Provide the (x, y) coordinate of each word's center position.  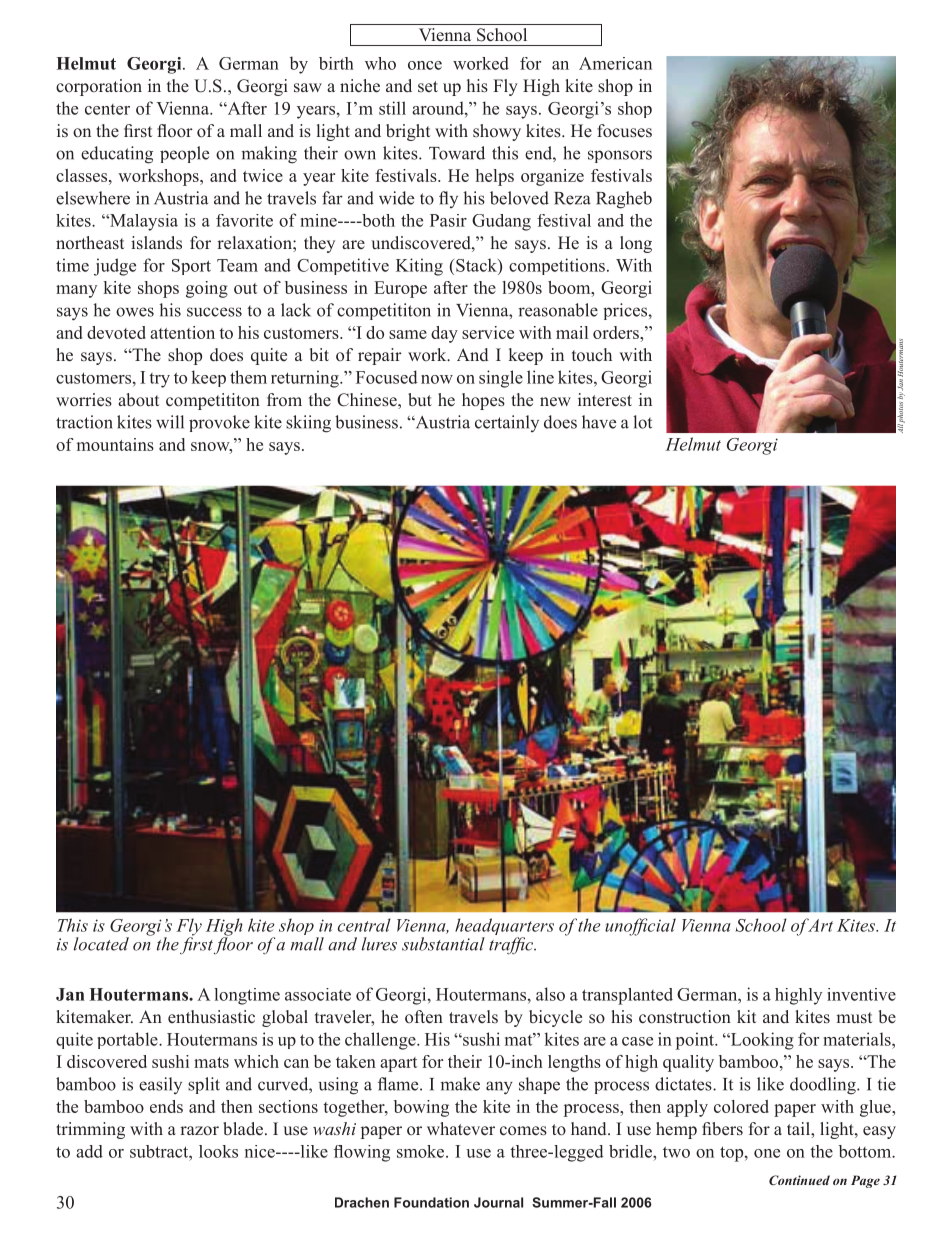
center (107, 109)
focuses (624, 131)
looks (218, 1151)
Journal (498, 1202)
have (599, 422)
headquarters (504, 928)
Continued (799, 1180)
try (159, 380)
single (501, 379)
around (439, 108)
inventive (861, 994)
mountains (115, 444)
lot (642, 422)
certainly (507, 423)
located (101, 944)
